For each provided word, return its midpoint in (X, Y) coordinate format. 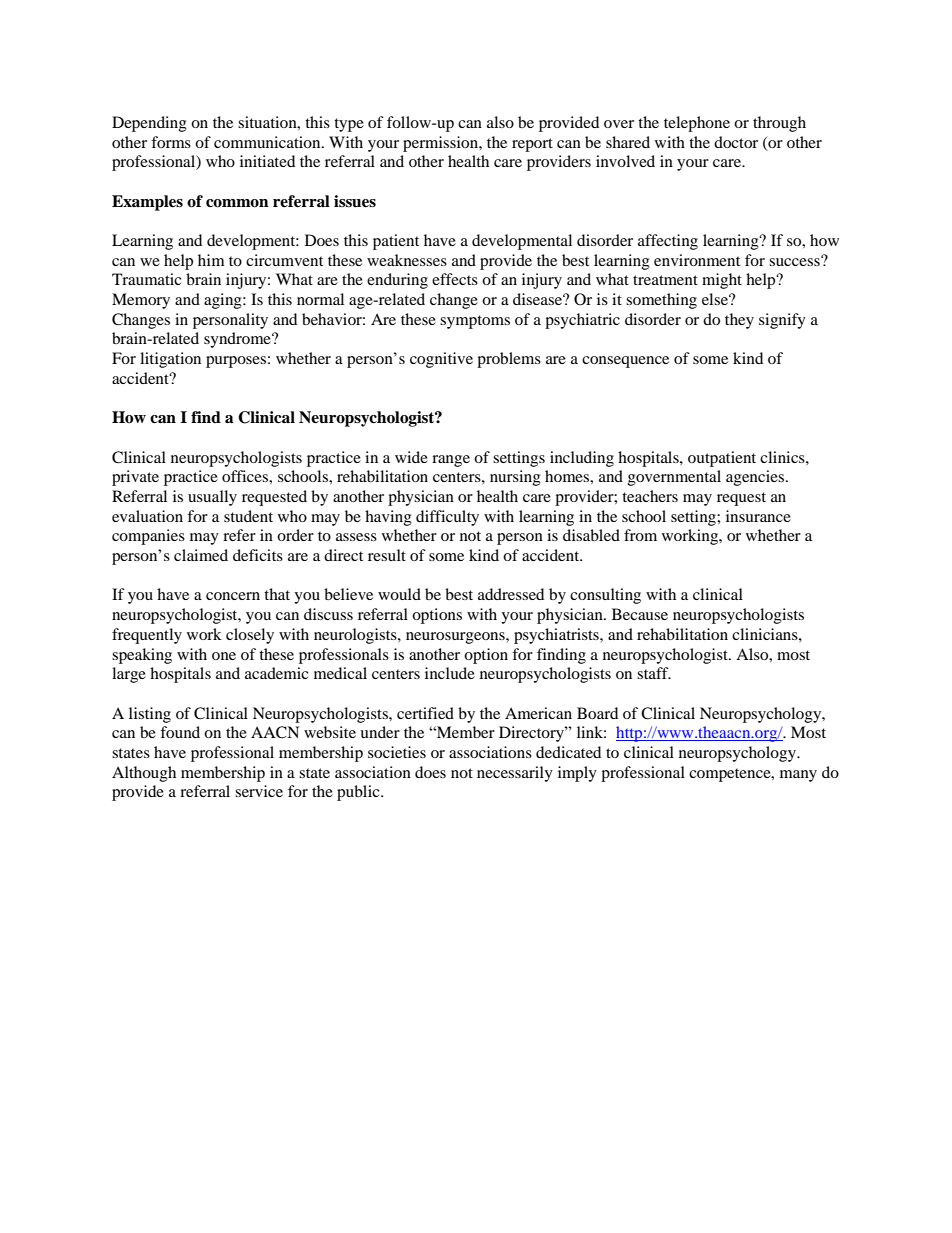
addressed (511, 594)
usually (212, 498)
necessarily (515, 774)
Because (640, 614)
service (259, 791)
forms (171, 142)
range (451, 461)
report (532, 145)
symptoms (475, 322)
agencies (756, 478)
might (722, 281)
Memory (141, 301)
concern (233, 596)
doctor (736, 142)
